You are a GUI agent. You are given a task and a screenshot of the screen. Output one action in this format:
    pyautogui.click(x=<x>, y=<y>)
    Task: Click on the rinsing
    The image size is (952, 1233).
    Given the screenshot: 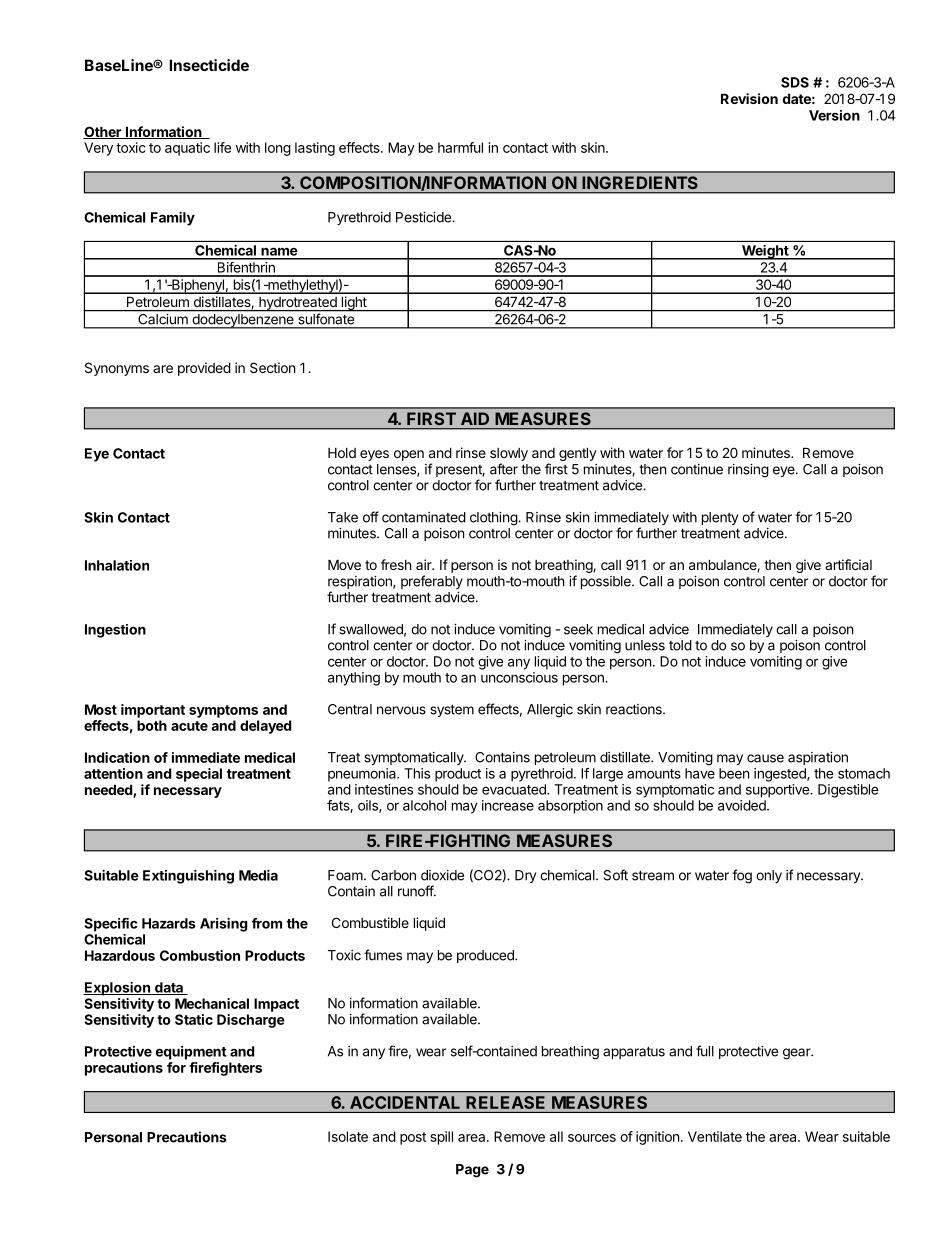 What is the action you would take?
    pyautogui.click(x=748, y=471)
